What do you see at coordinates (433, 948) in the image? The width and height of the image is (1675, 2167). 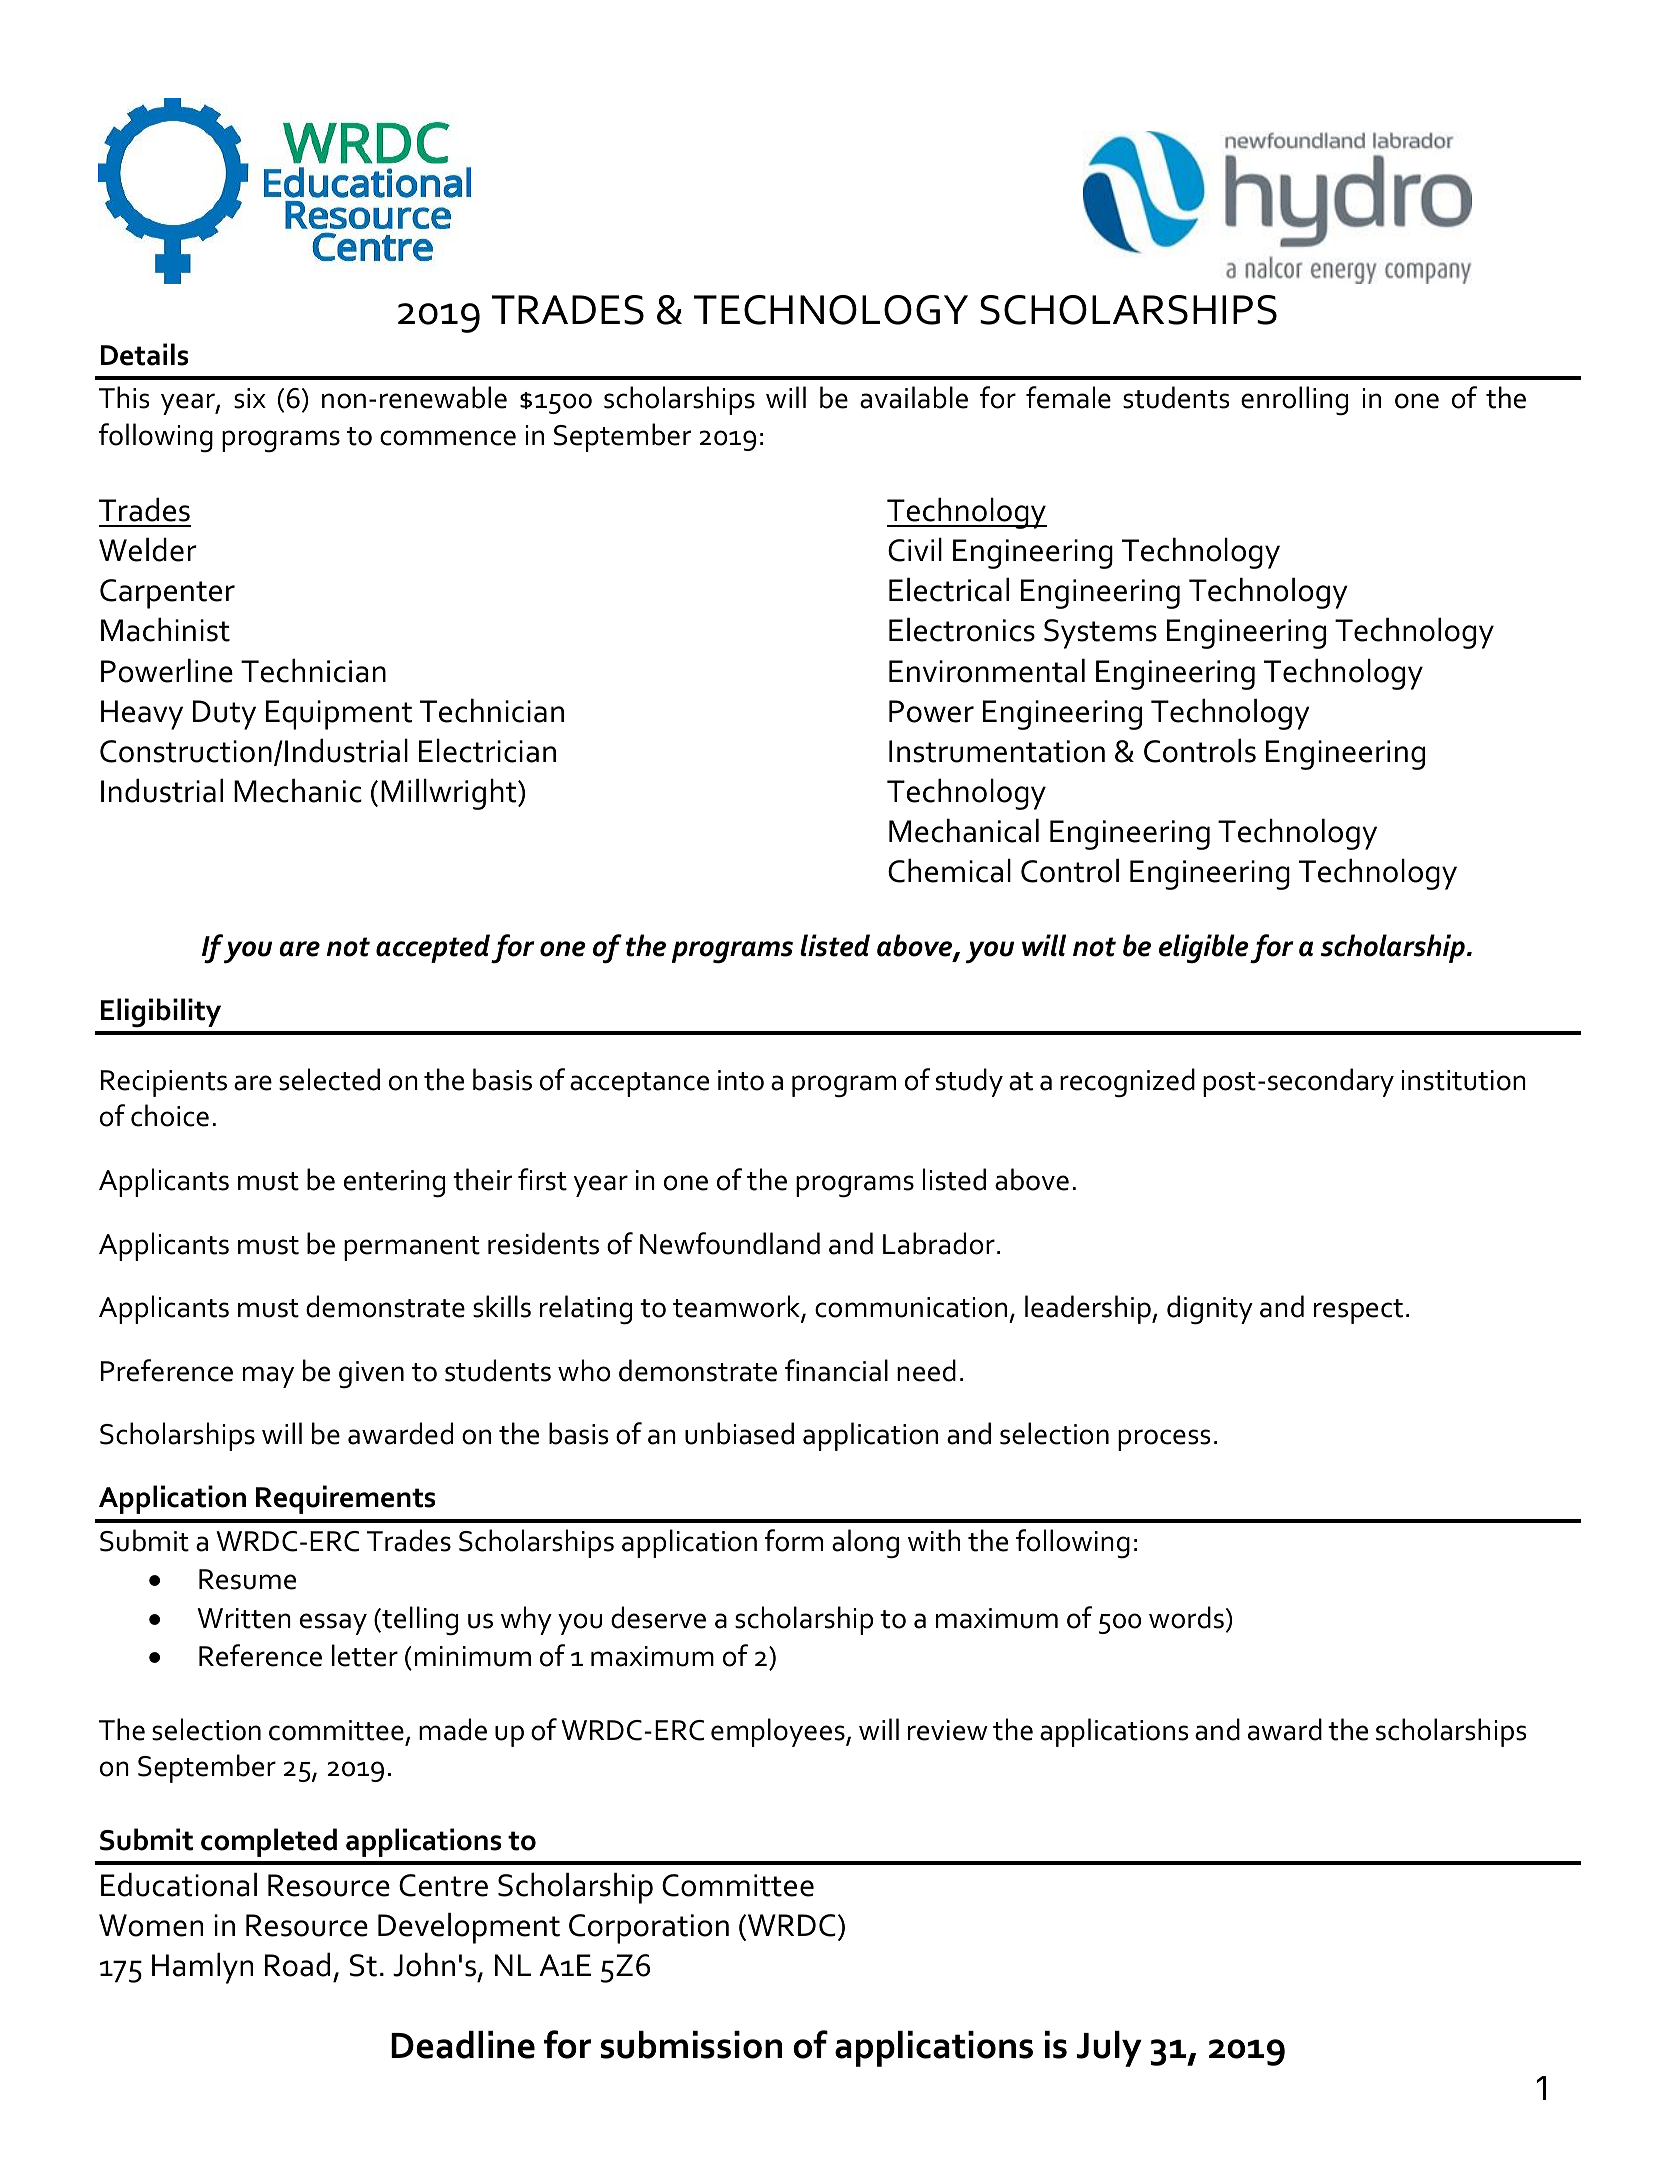 I see `accepted` at bounding box center [433, 948].
